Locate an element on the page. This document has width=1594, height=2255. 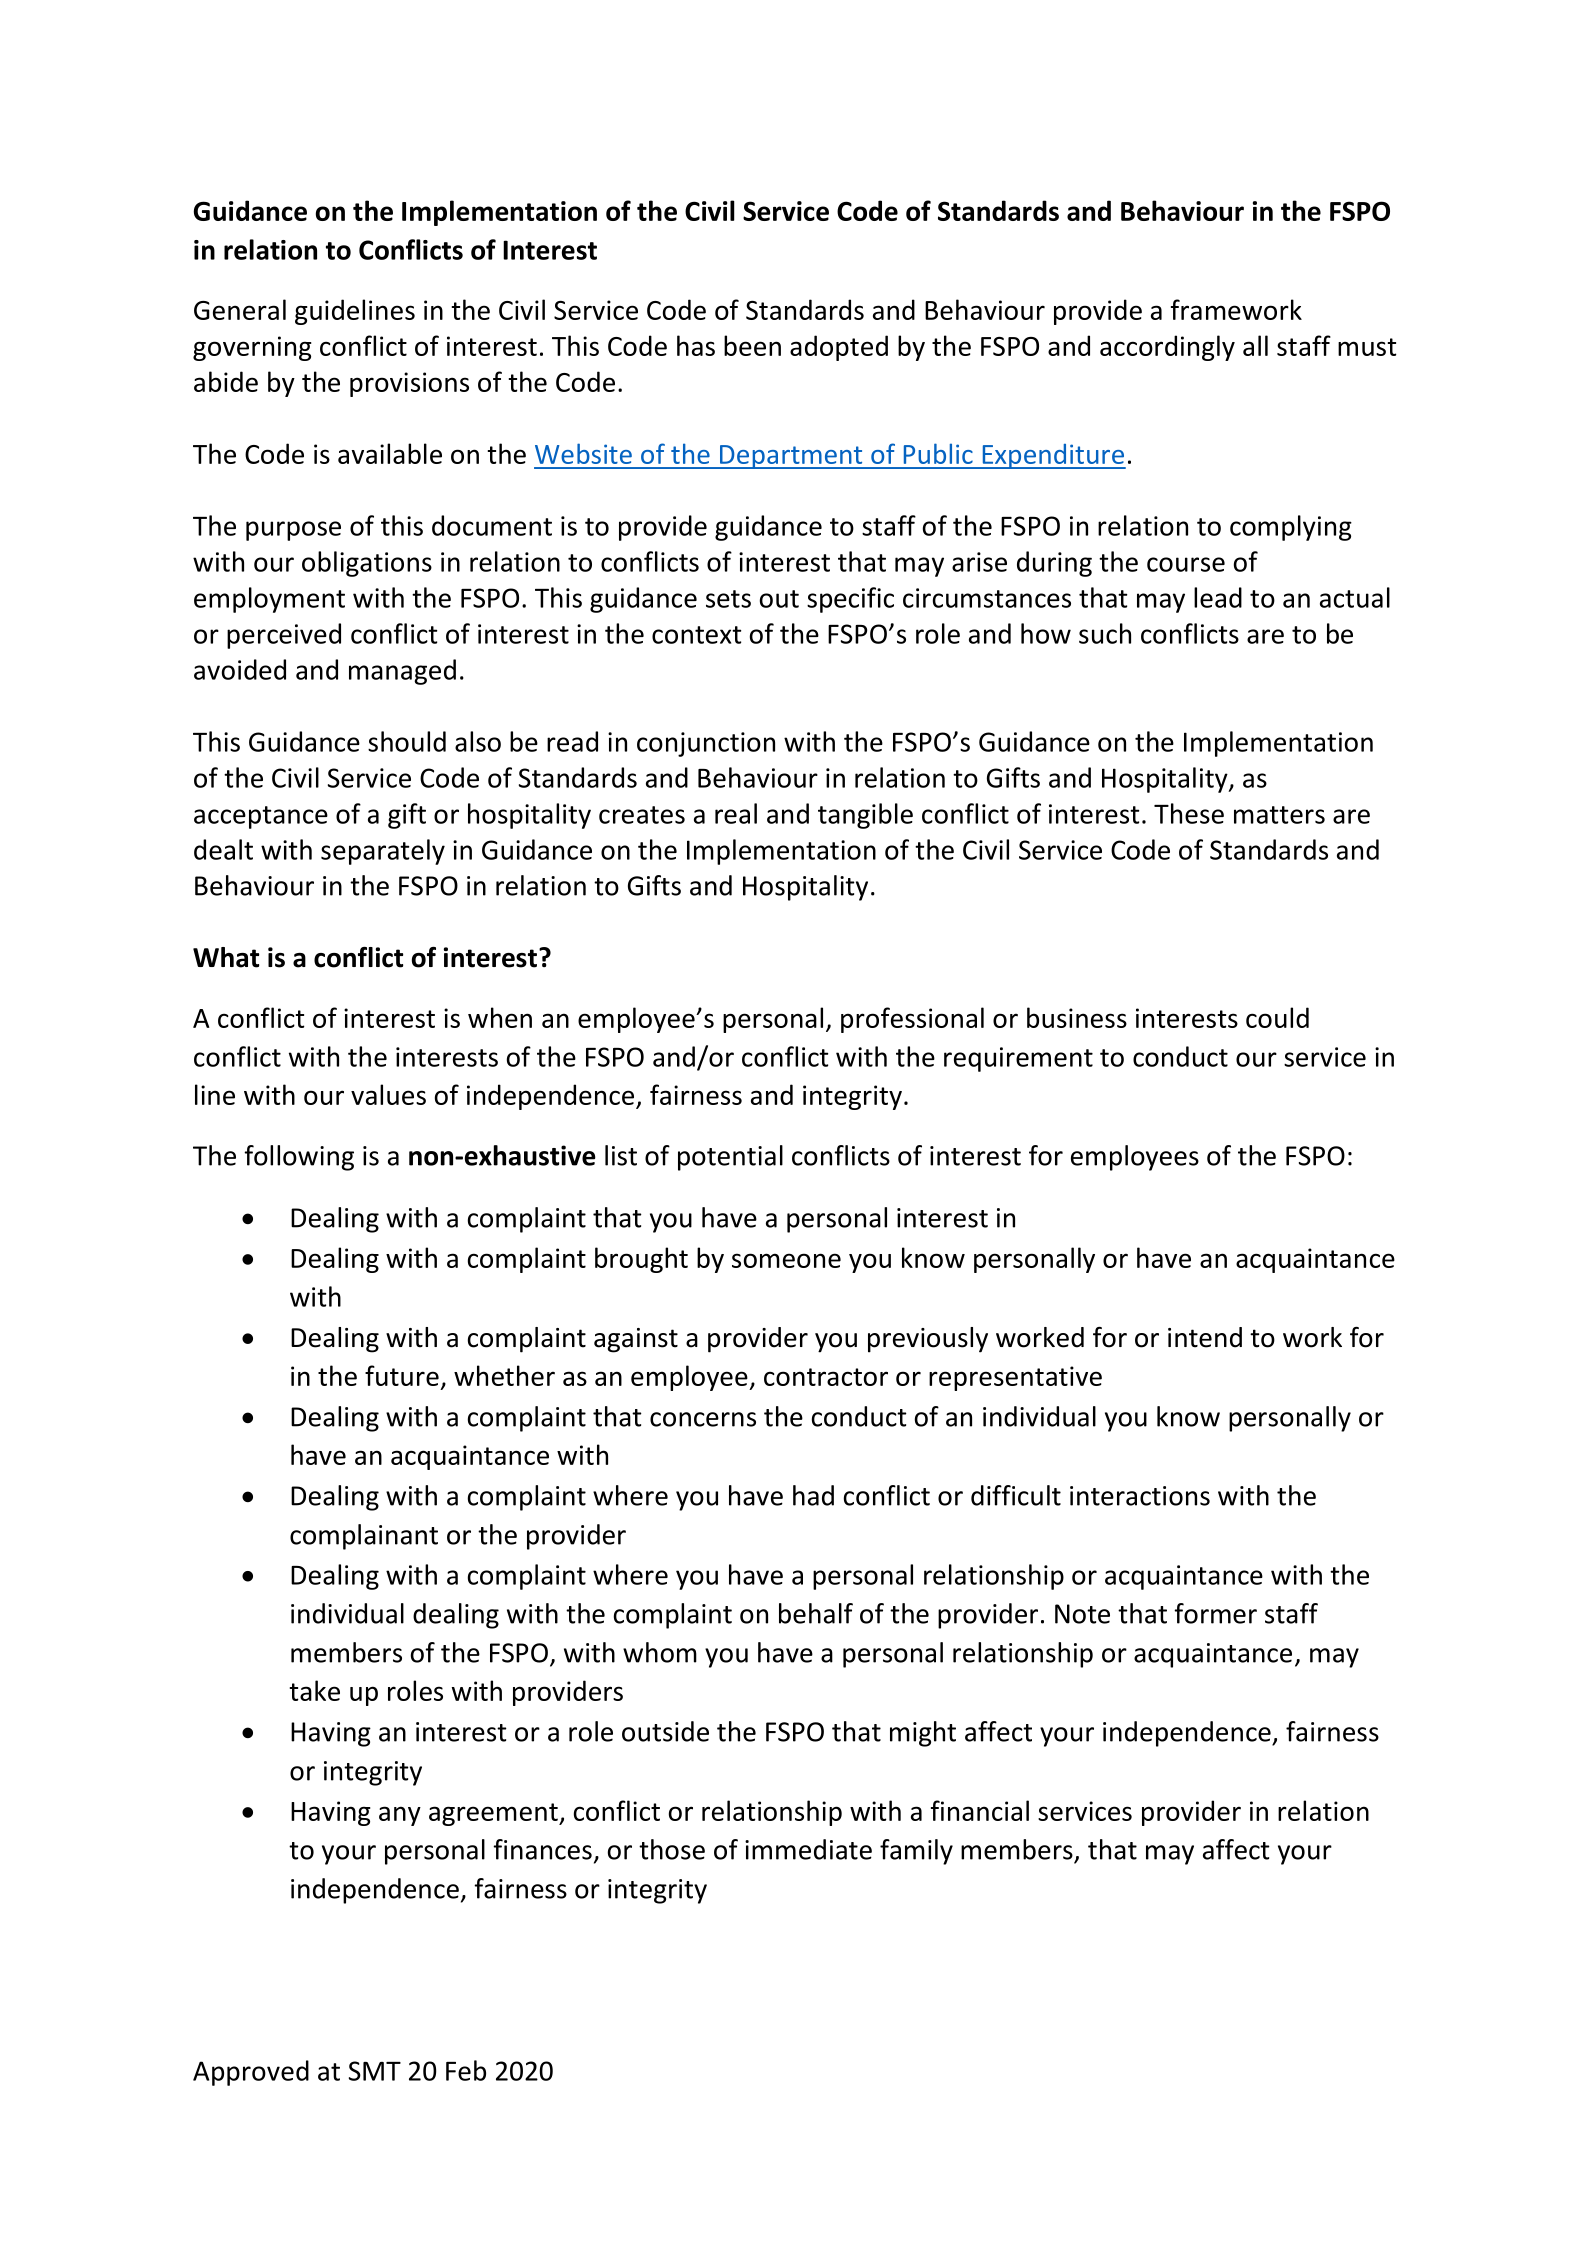
These is located at coordinates (1189, 813).
